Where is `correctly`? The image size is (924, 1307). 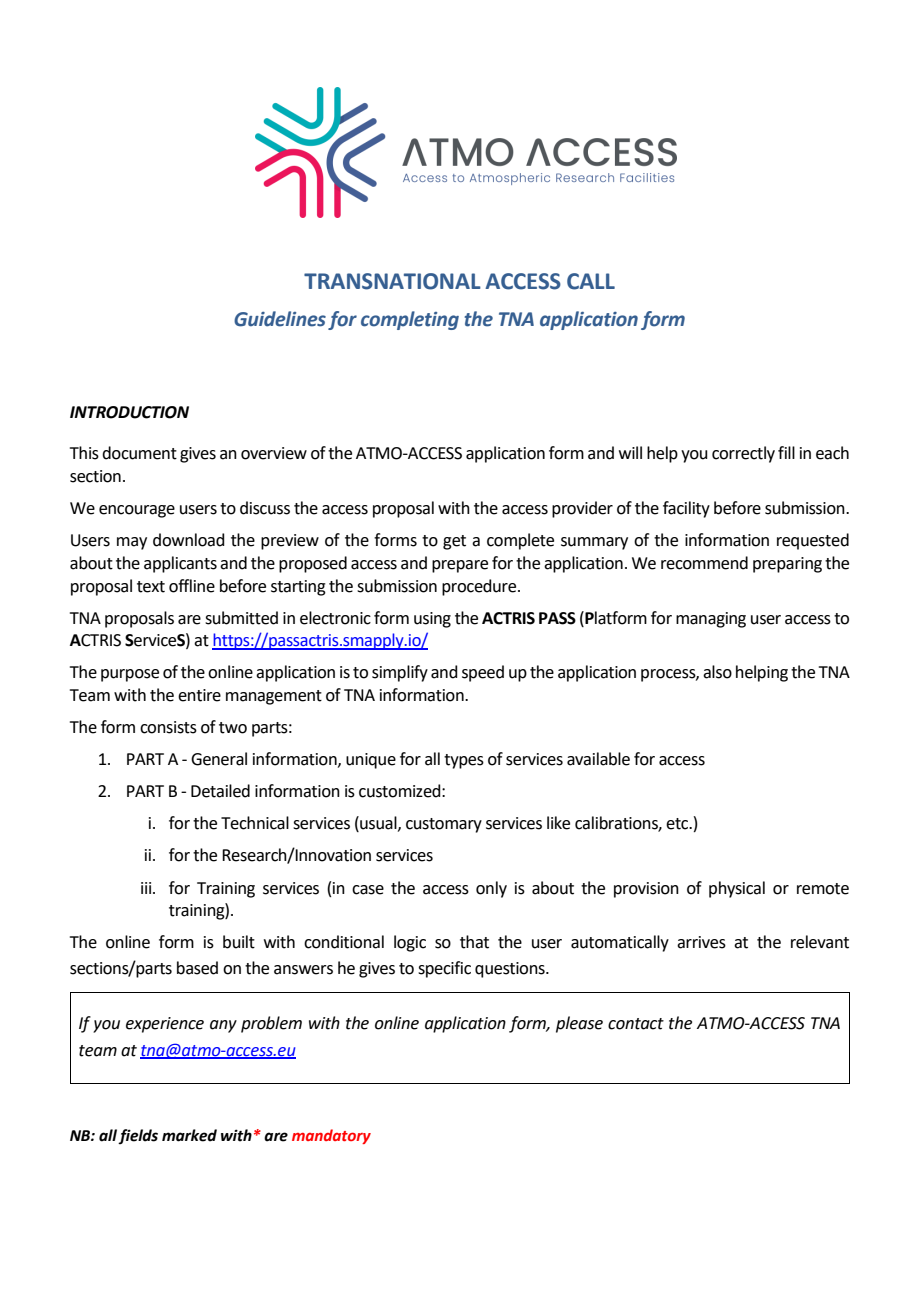 correctly is located at coordinates (743, 454).
